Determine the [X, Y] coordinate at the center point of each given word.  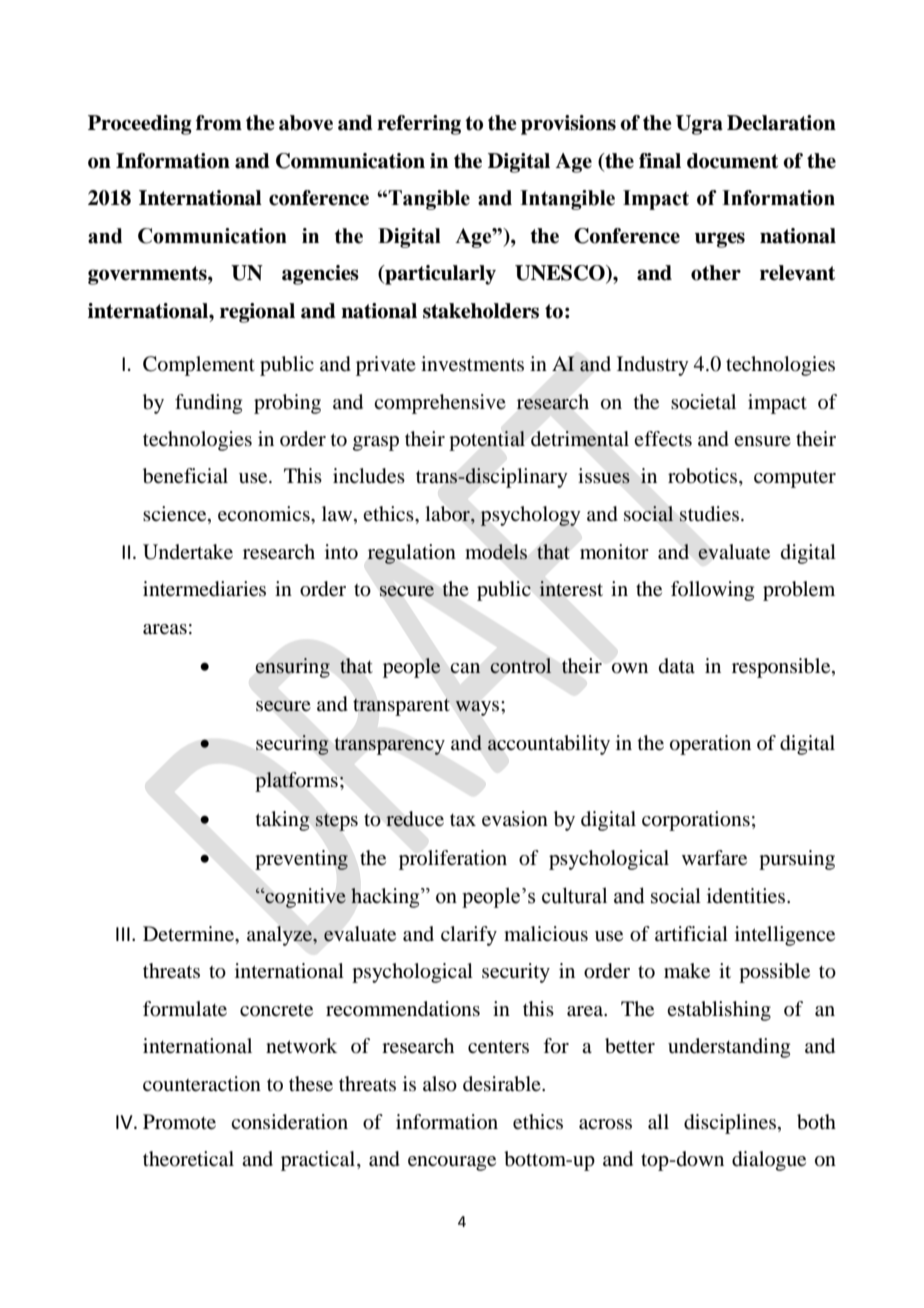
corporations [696, 821]
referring [419, 125]
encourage [452, 1163]
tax [463, 820]
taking [283, 821]
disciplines [730, 1124]
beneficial [185, 476]
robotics [704, 477]
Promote [179, 1122]
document [732, 161]
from [219, 123]
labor [448, 515]
